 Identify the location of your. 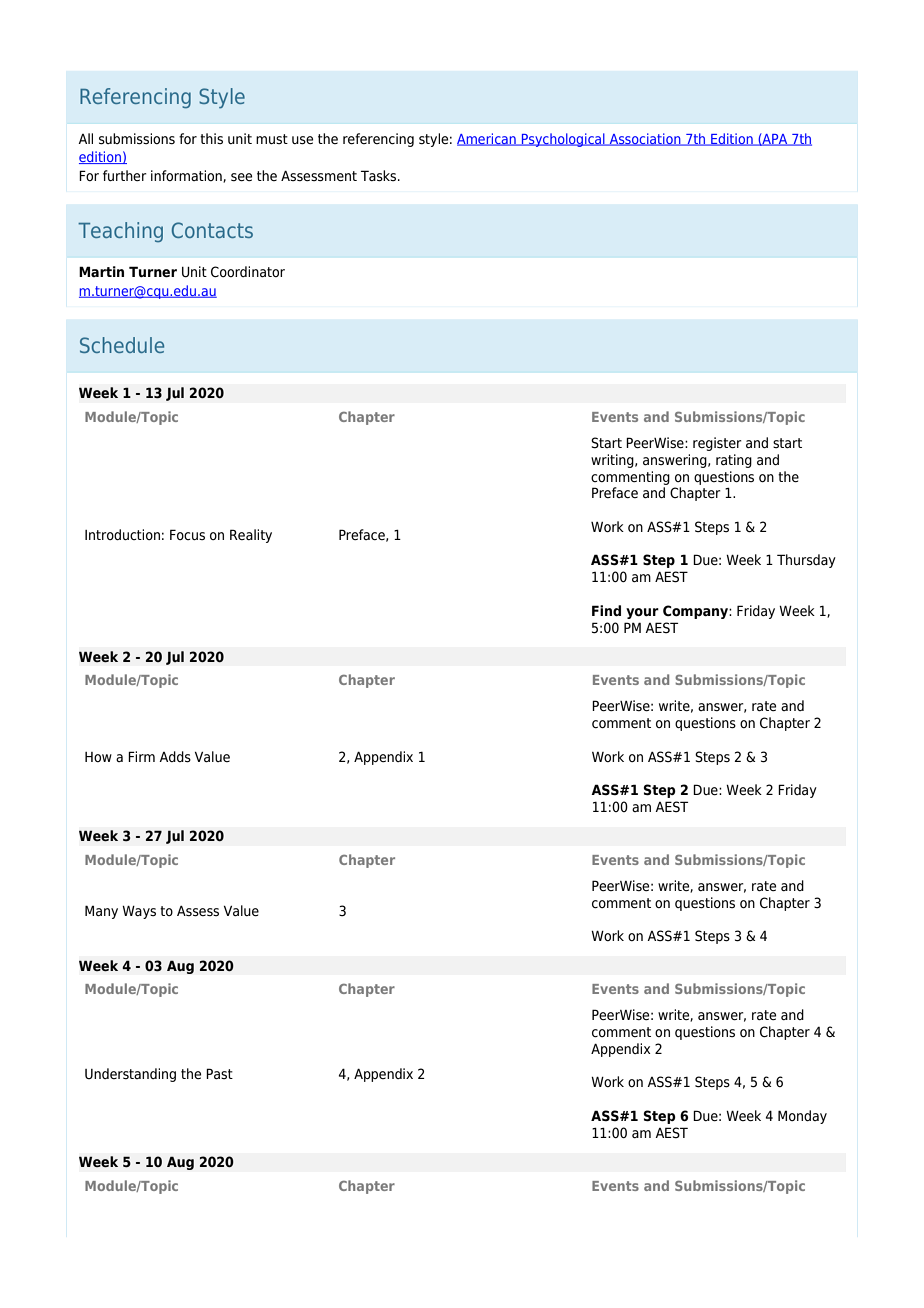
(642, 613).
